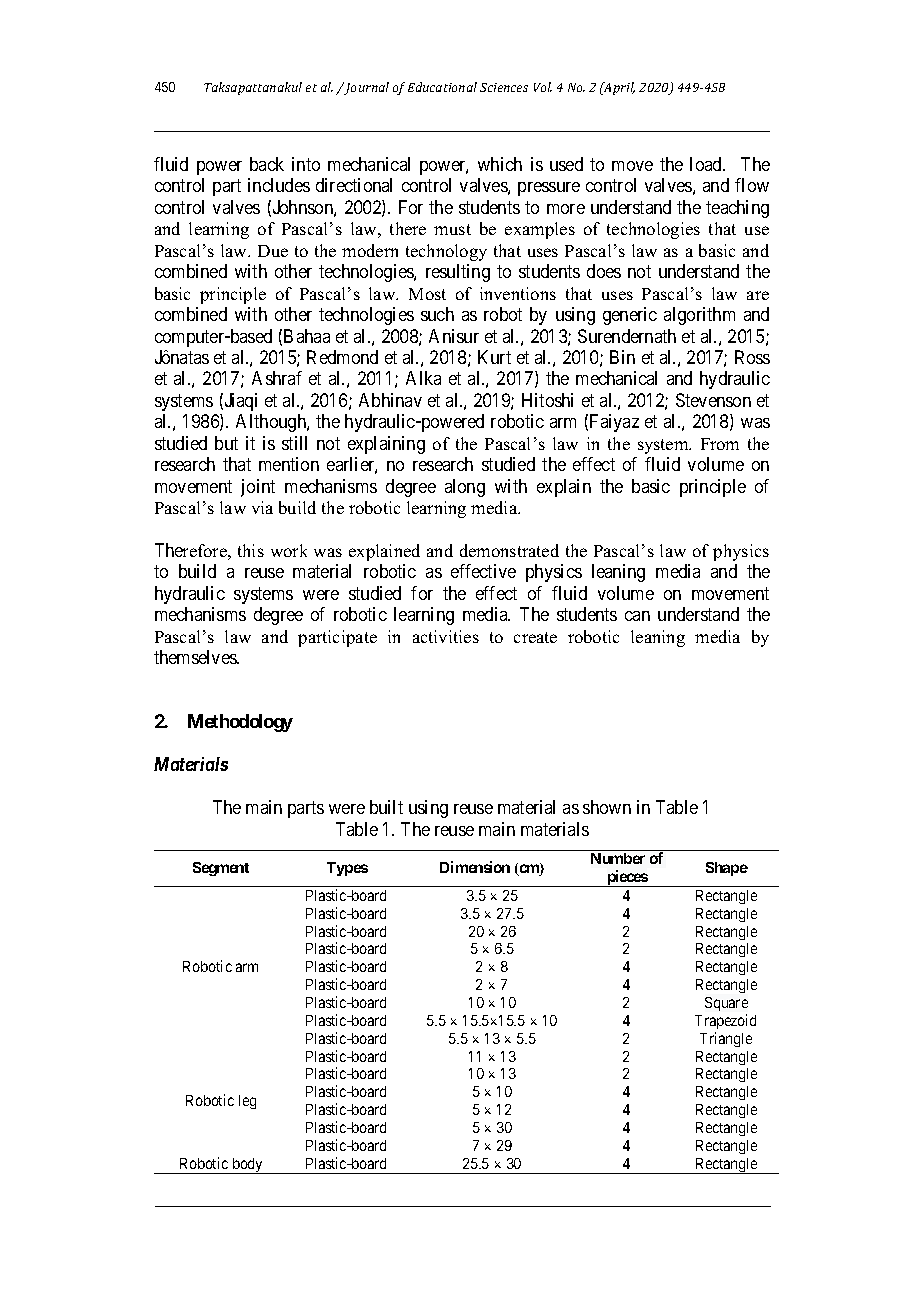 This screenshot has height=1308, width=924. What do you see at coordinates (247, 1102) in the screenshot?
I see `leg` at bounding box center [247, 1102].
